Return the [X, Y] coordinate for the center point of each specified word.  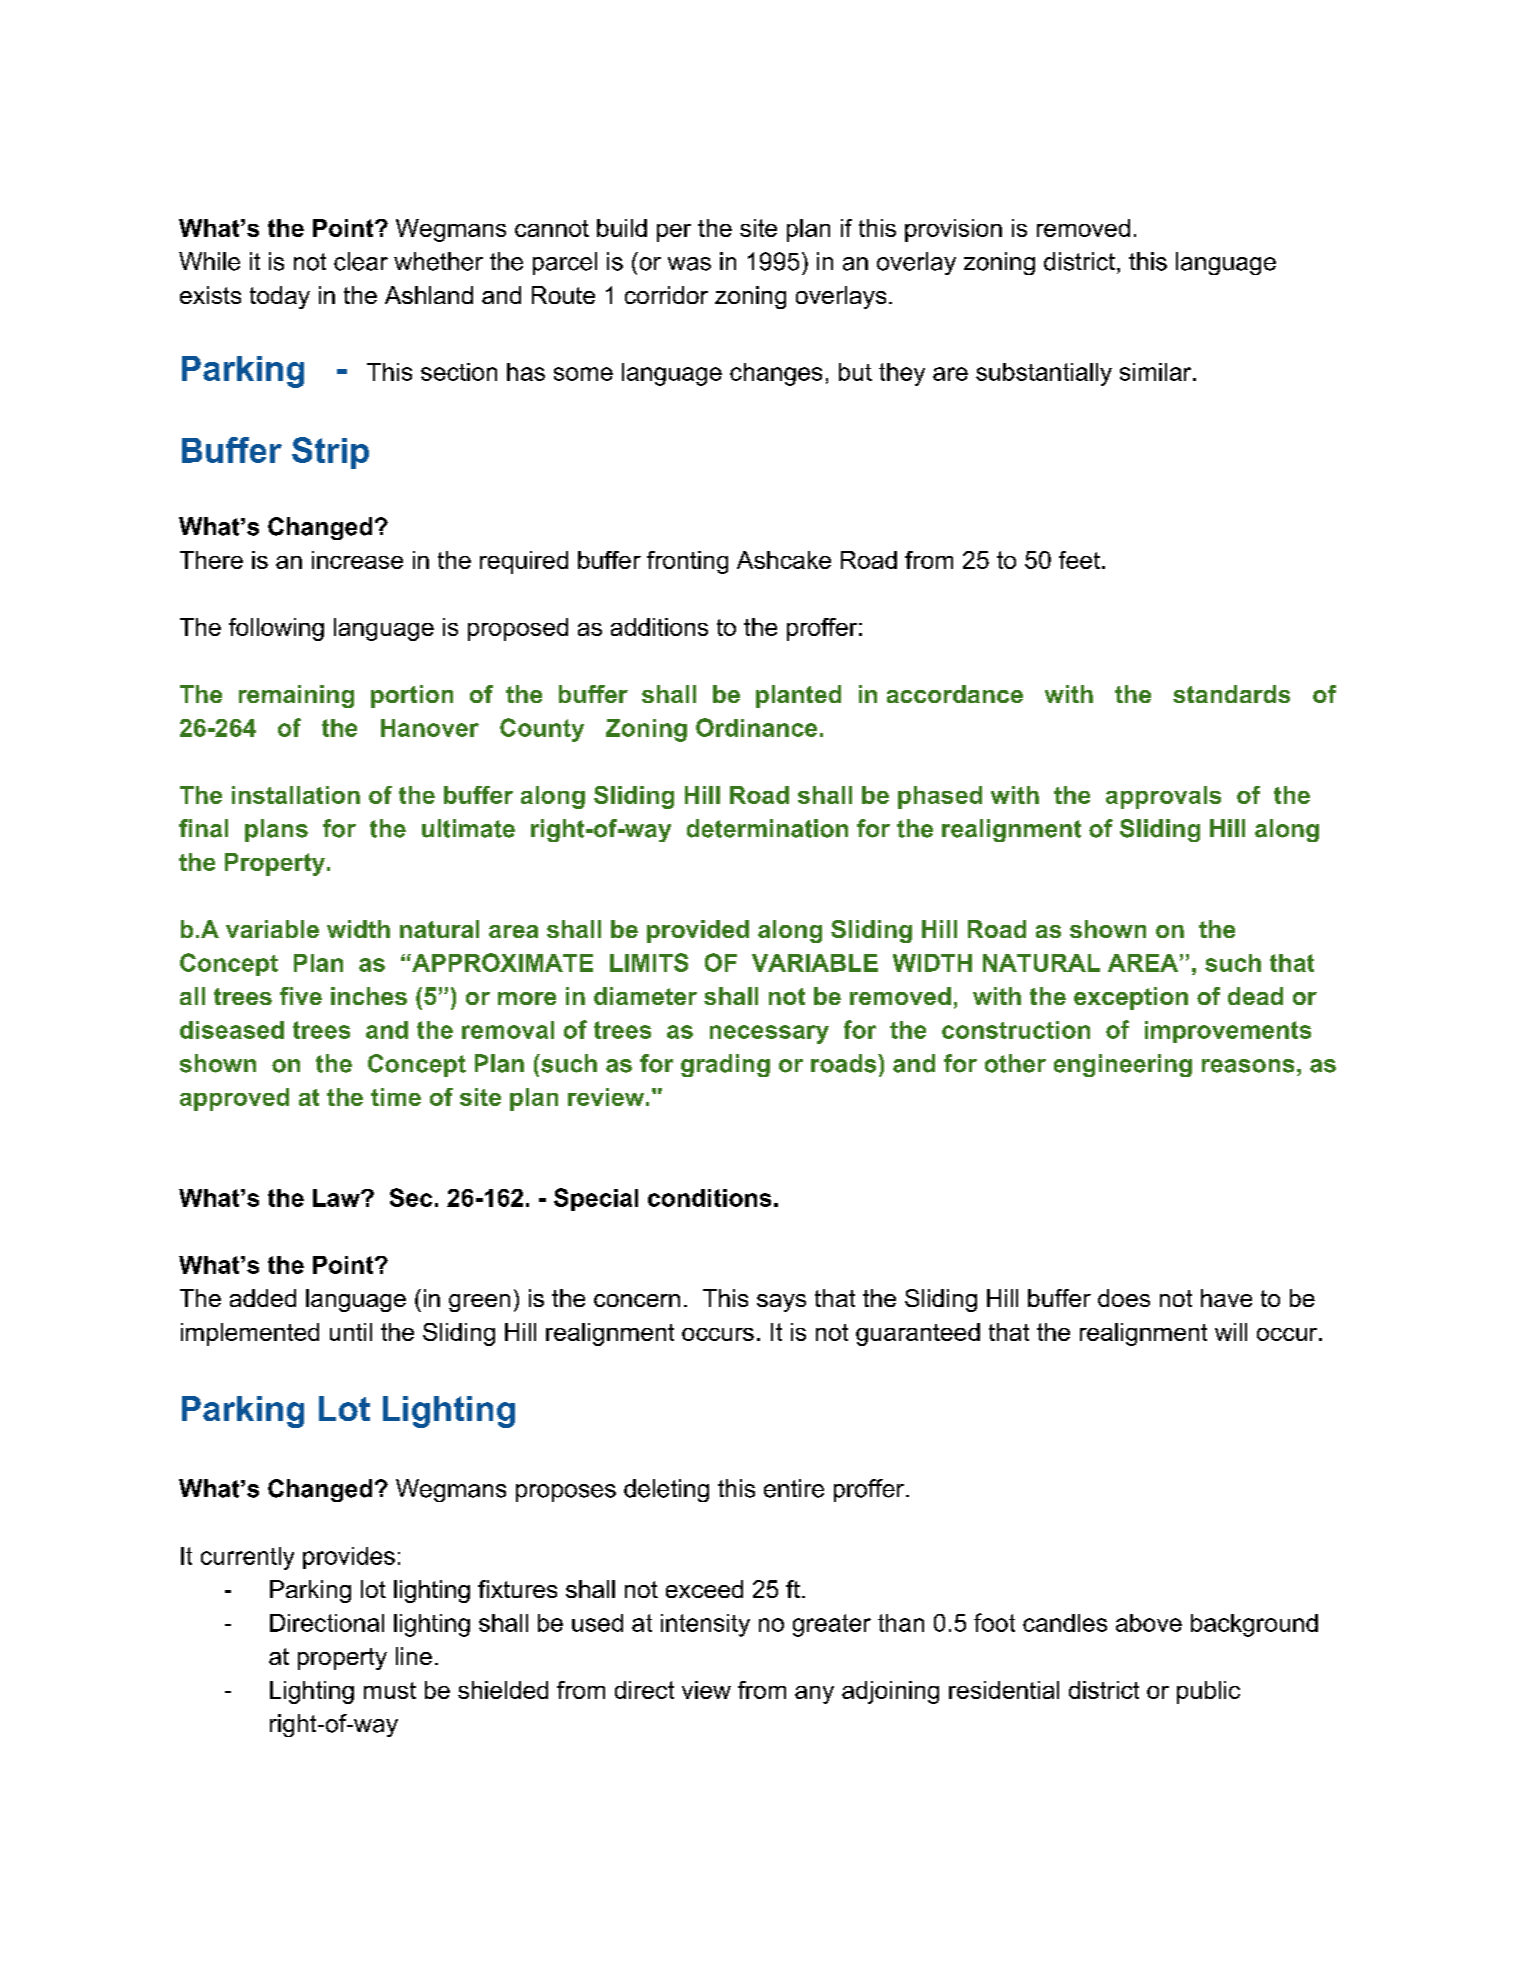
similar [1157, 372]
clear [361, 261]
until [351, 1332]
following [276, 629]
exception [1131, 998]
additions [659, 627]
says [781, 1303]
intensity [705, 1625]
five [301, 996]
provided [698, 931]
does [1124, 1298]
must [390, 1690]
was [689, 264]
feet [1079, 560]
